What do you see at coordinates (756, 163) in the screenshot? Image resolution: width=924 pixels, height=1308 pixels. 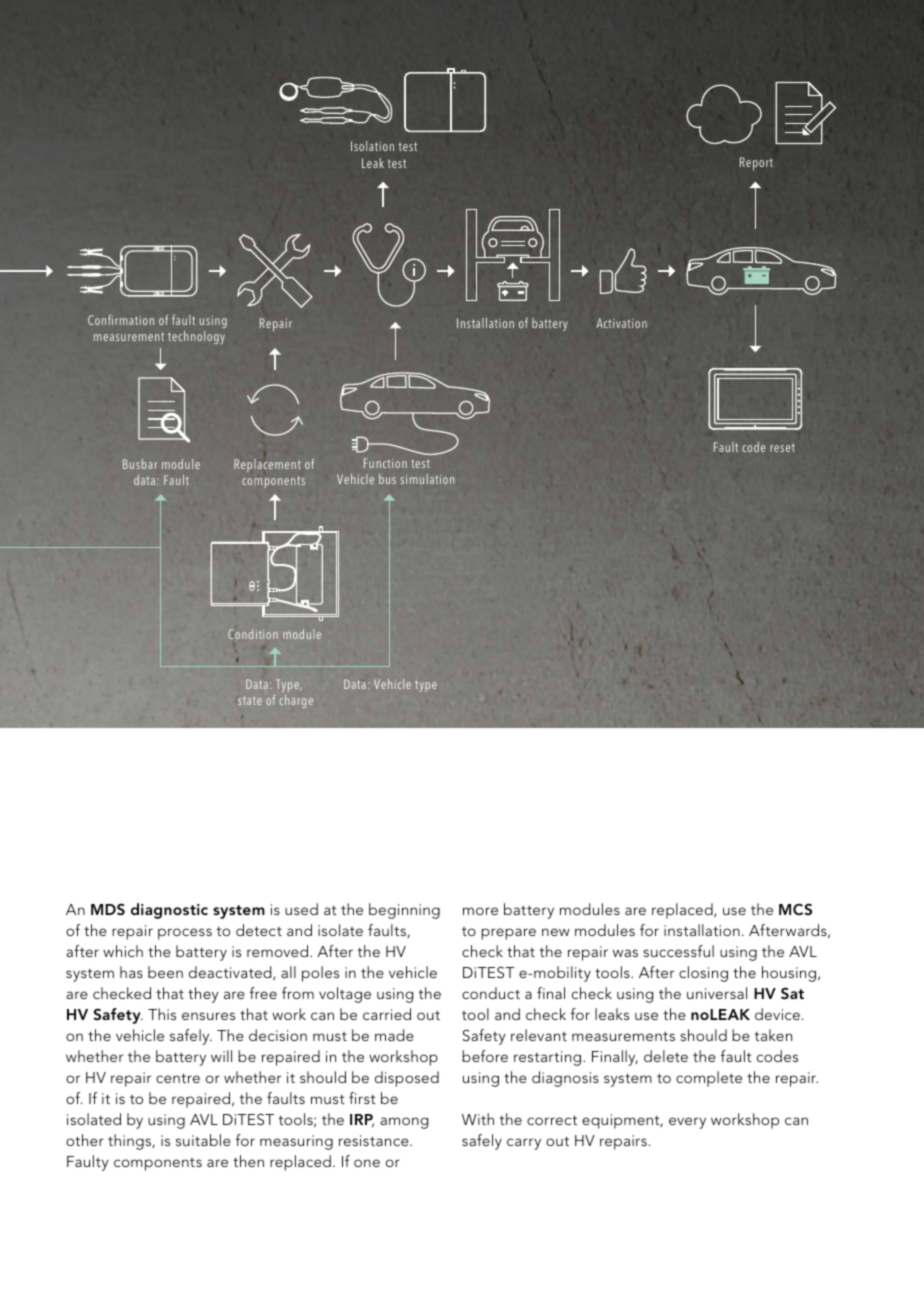 I see `Report` at bounding box center [756, 163].
